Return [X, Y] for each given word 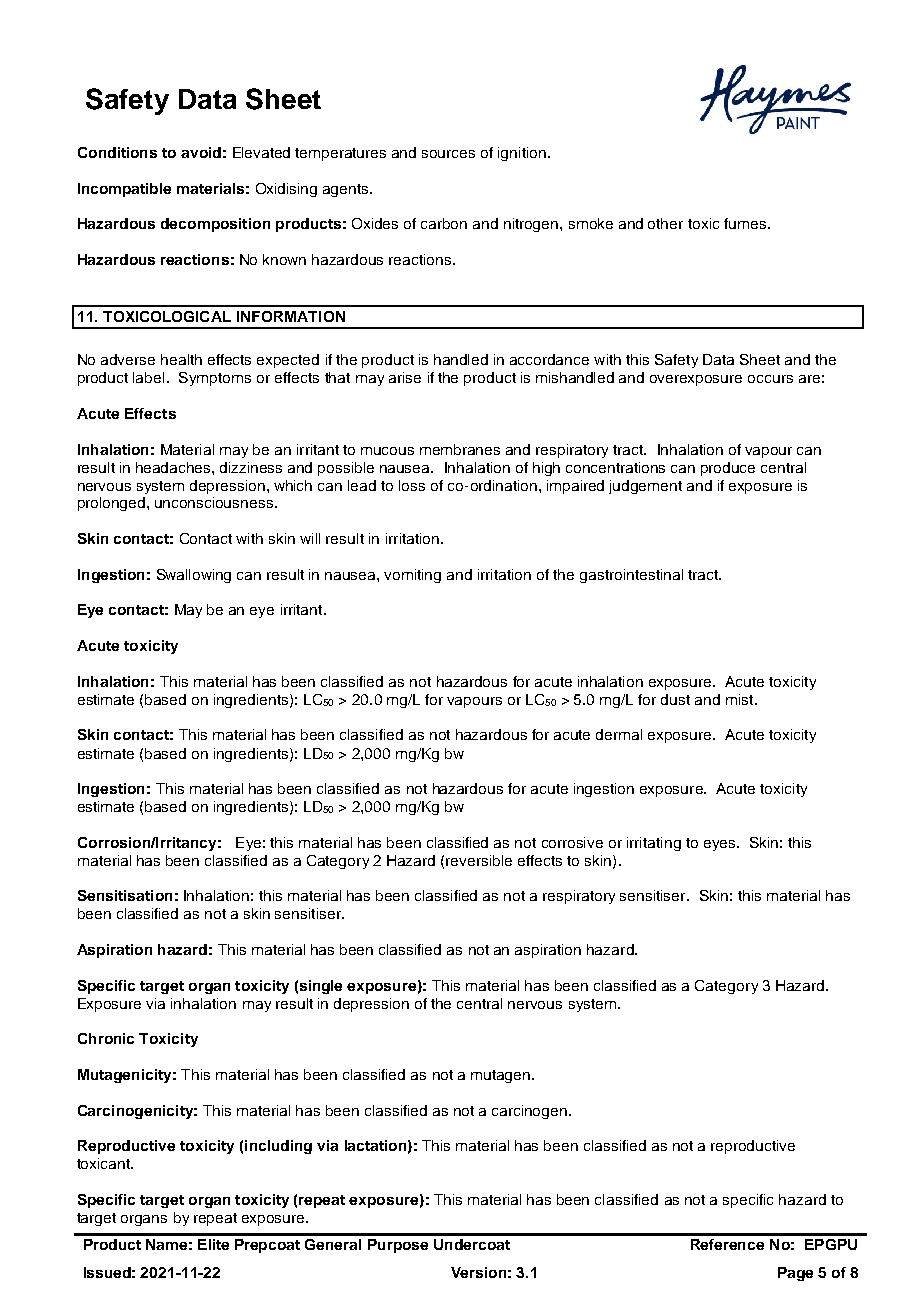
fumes [745, 223]
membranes [460, 449]
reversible [479, 860]
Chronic [106, 1038]
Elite [213, 1244]
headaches [174, 467]
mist [741, 699]
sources [448, 154]
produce [728, 469]
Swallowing [194, 576]
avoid [201, 152]
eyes [721, 845]
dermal [619, 734]
